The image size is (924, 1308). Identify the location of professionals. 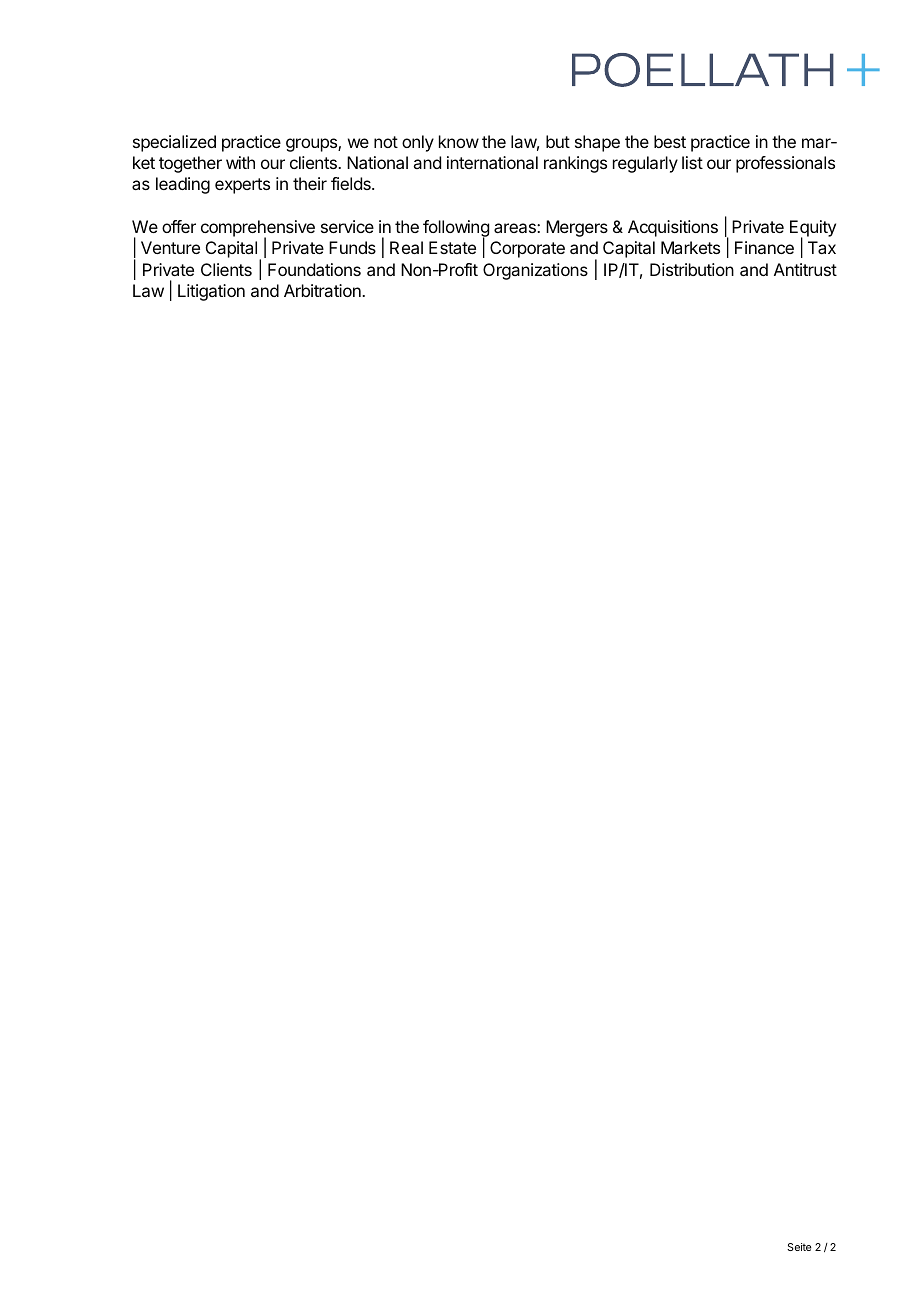
(785, 164).
